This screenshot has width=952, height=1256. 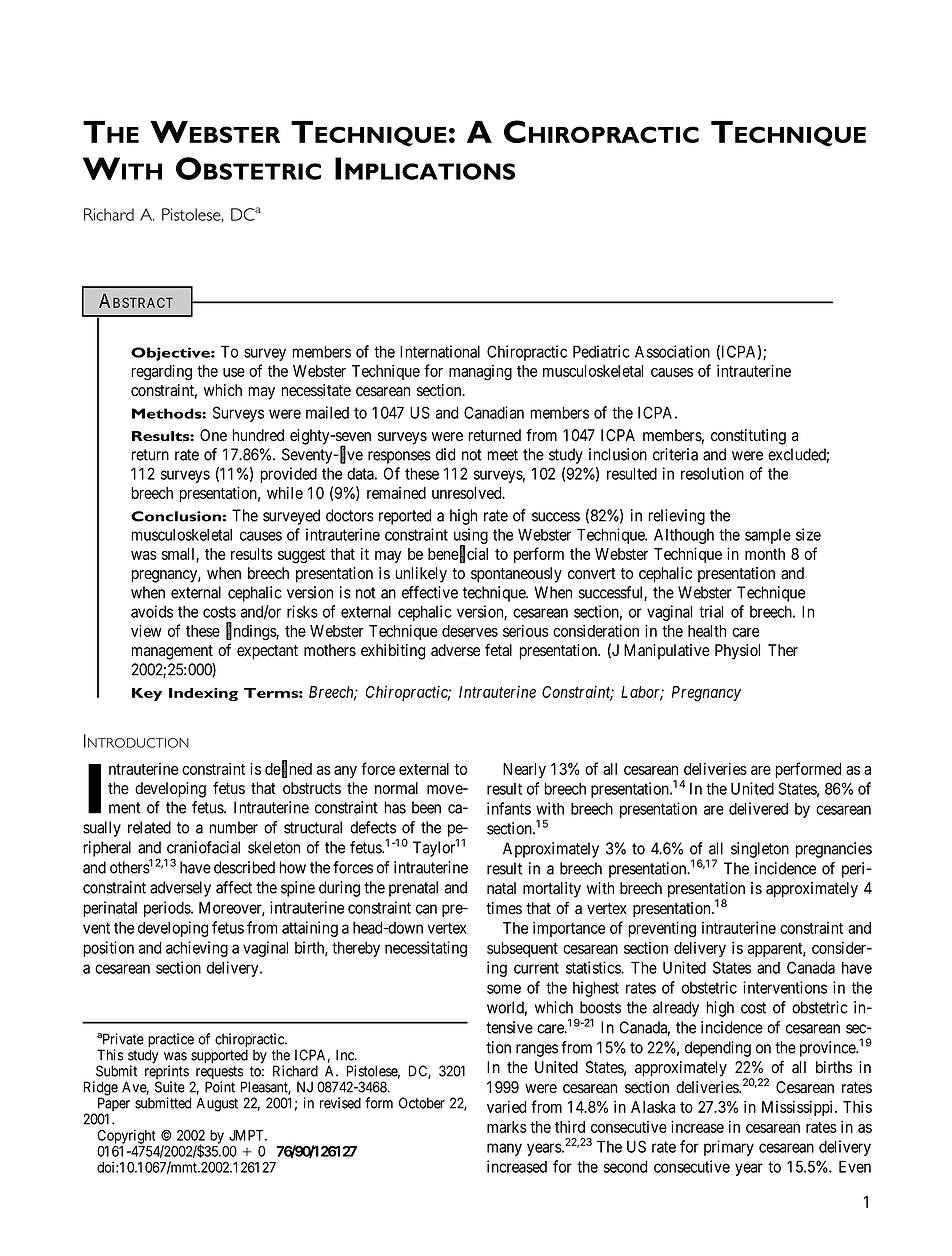 I want to click on month, so click(x=765, y=554).
